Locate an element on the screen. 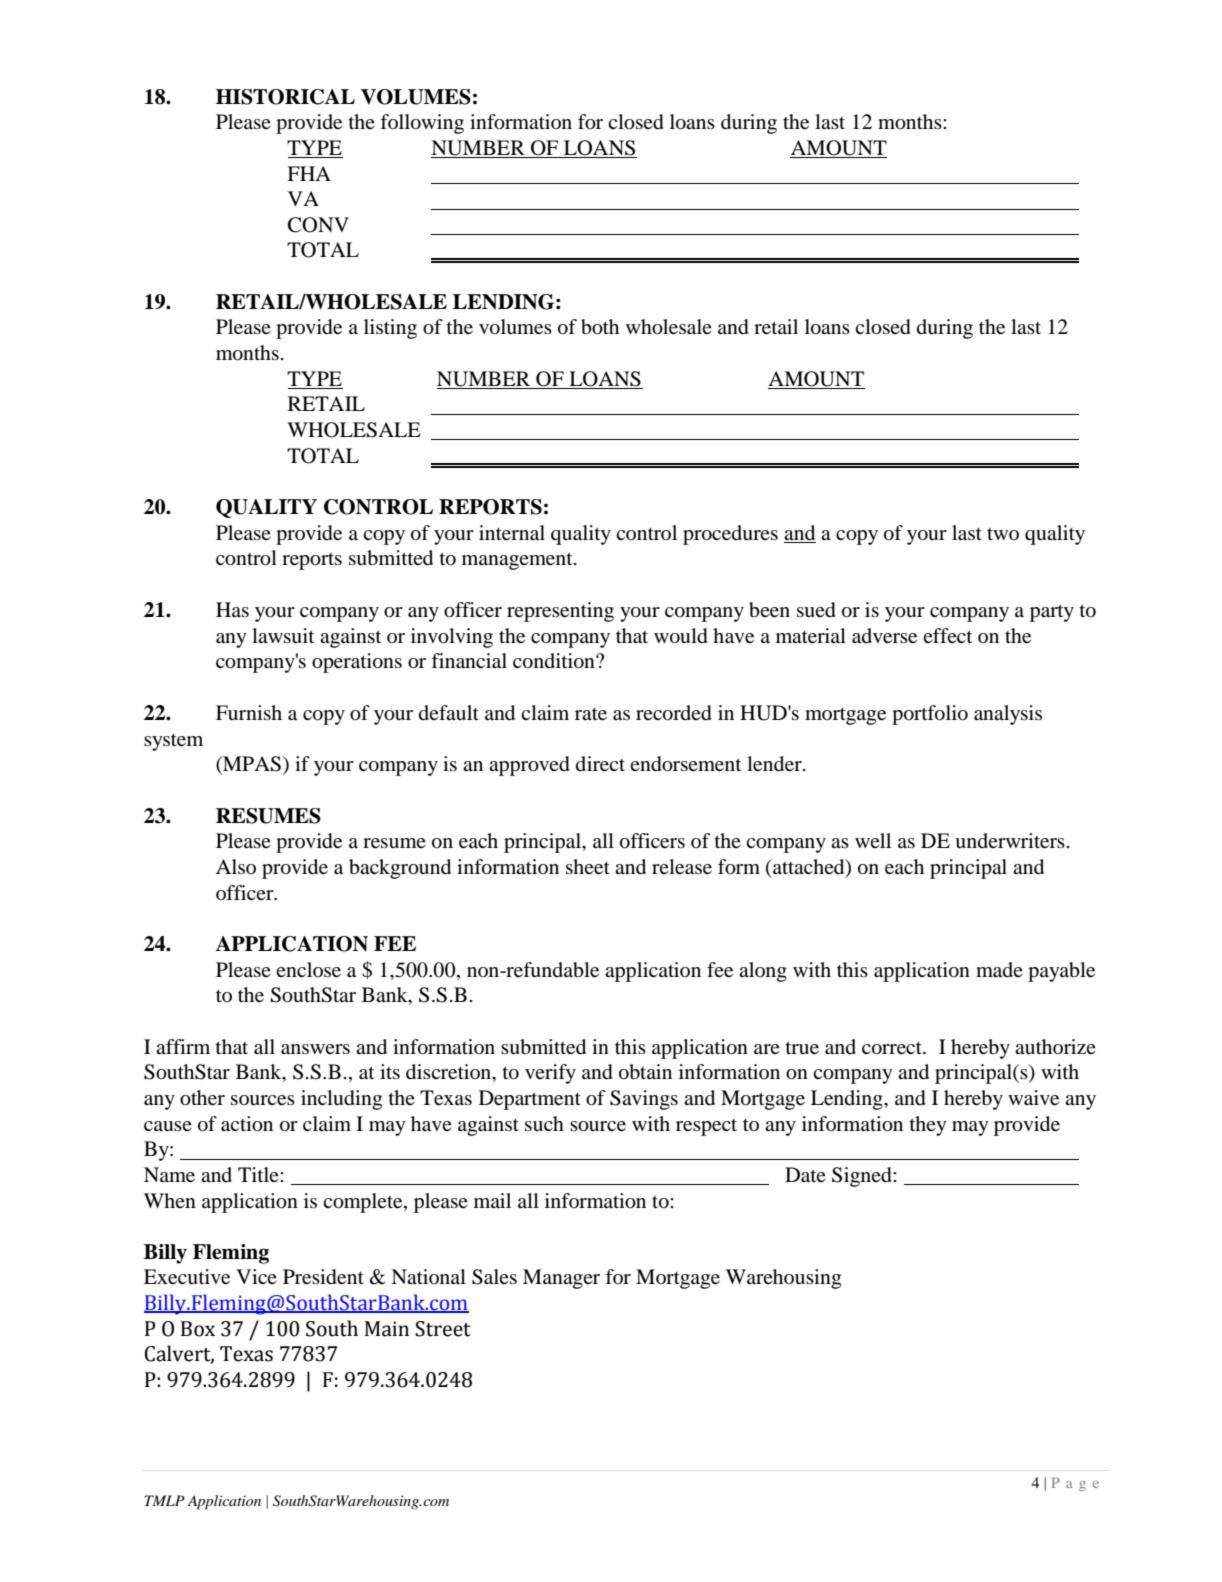 The image size is (1222, 1582). Manager is located at coordinates (561, 1279).
